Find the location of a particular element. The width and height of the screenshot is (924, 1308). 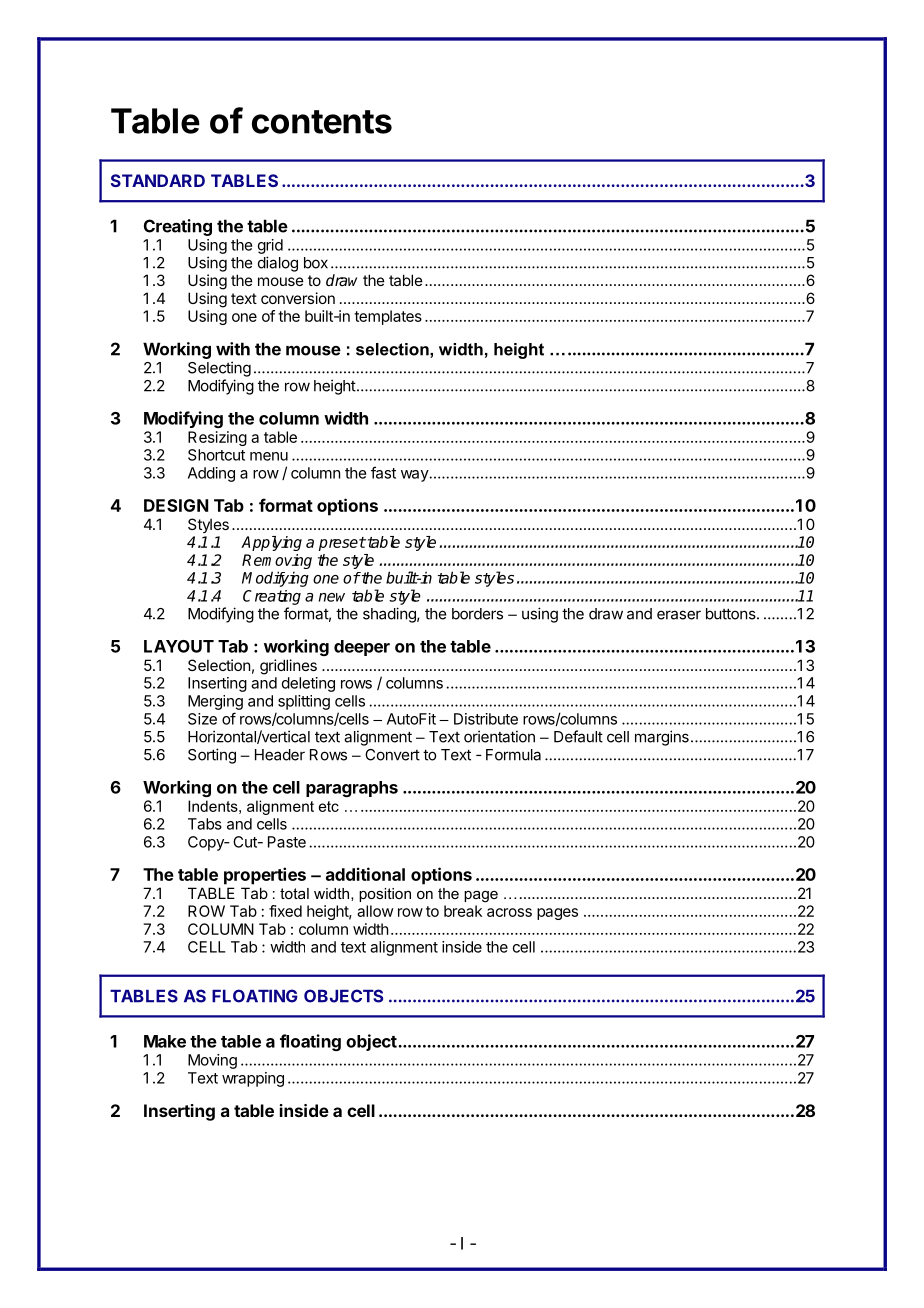

LAYOUT is located at coordinates (179, 646).
